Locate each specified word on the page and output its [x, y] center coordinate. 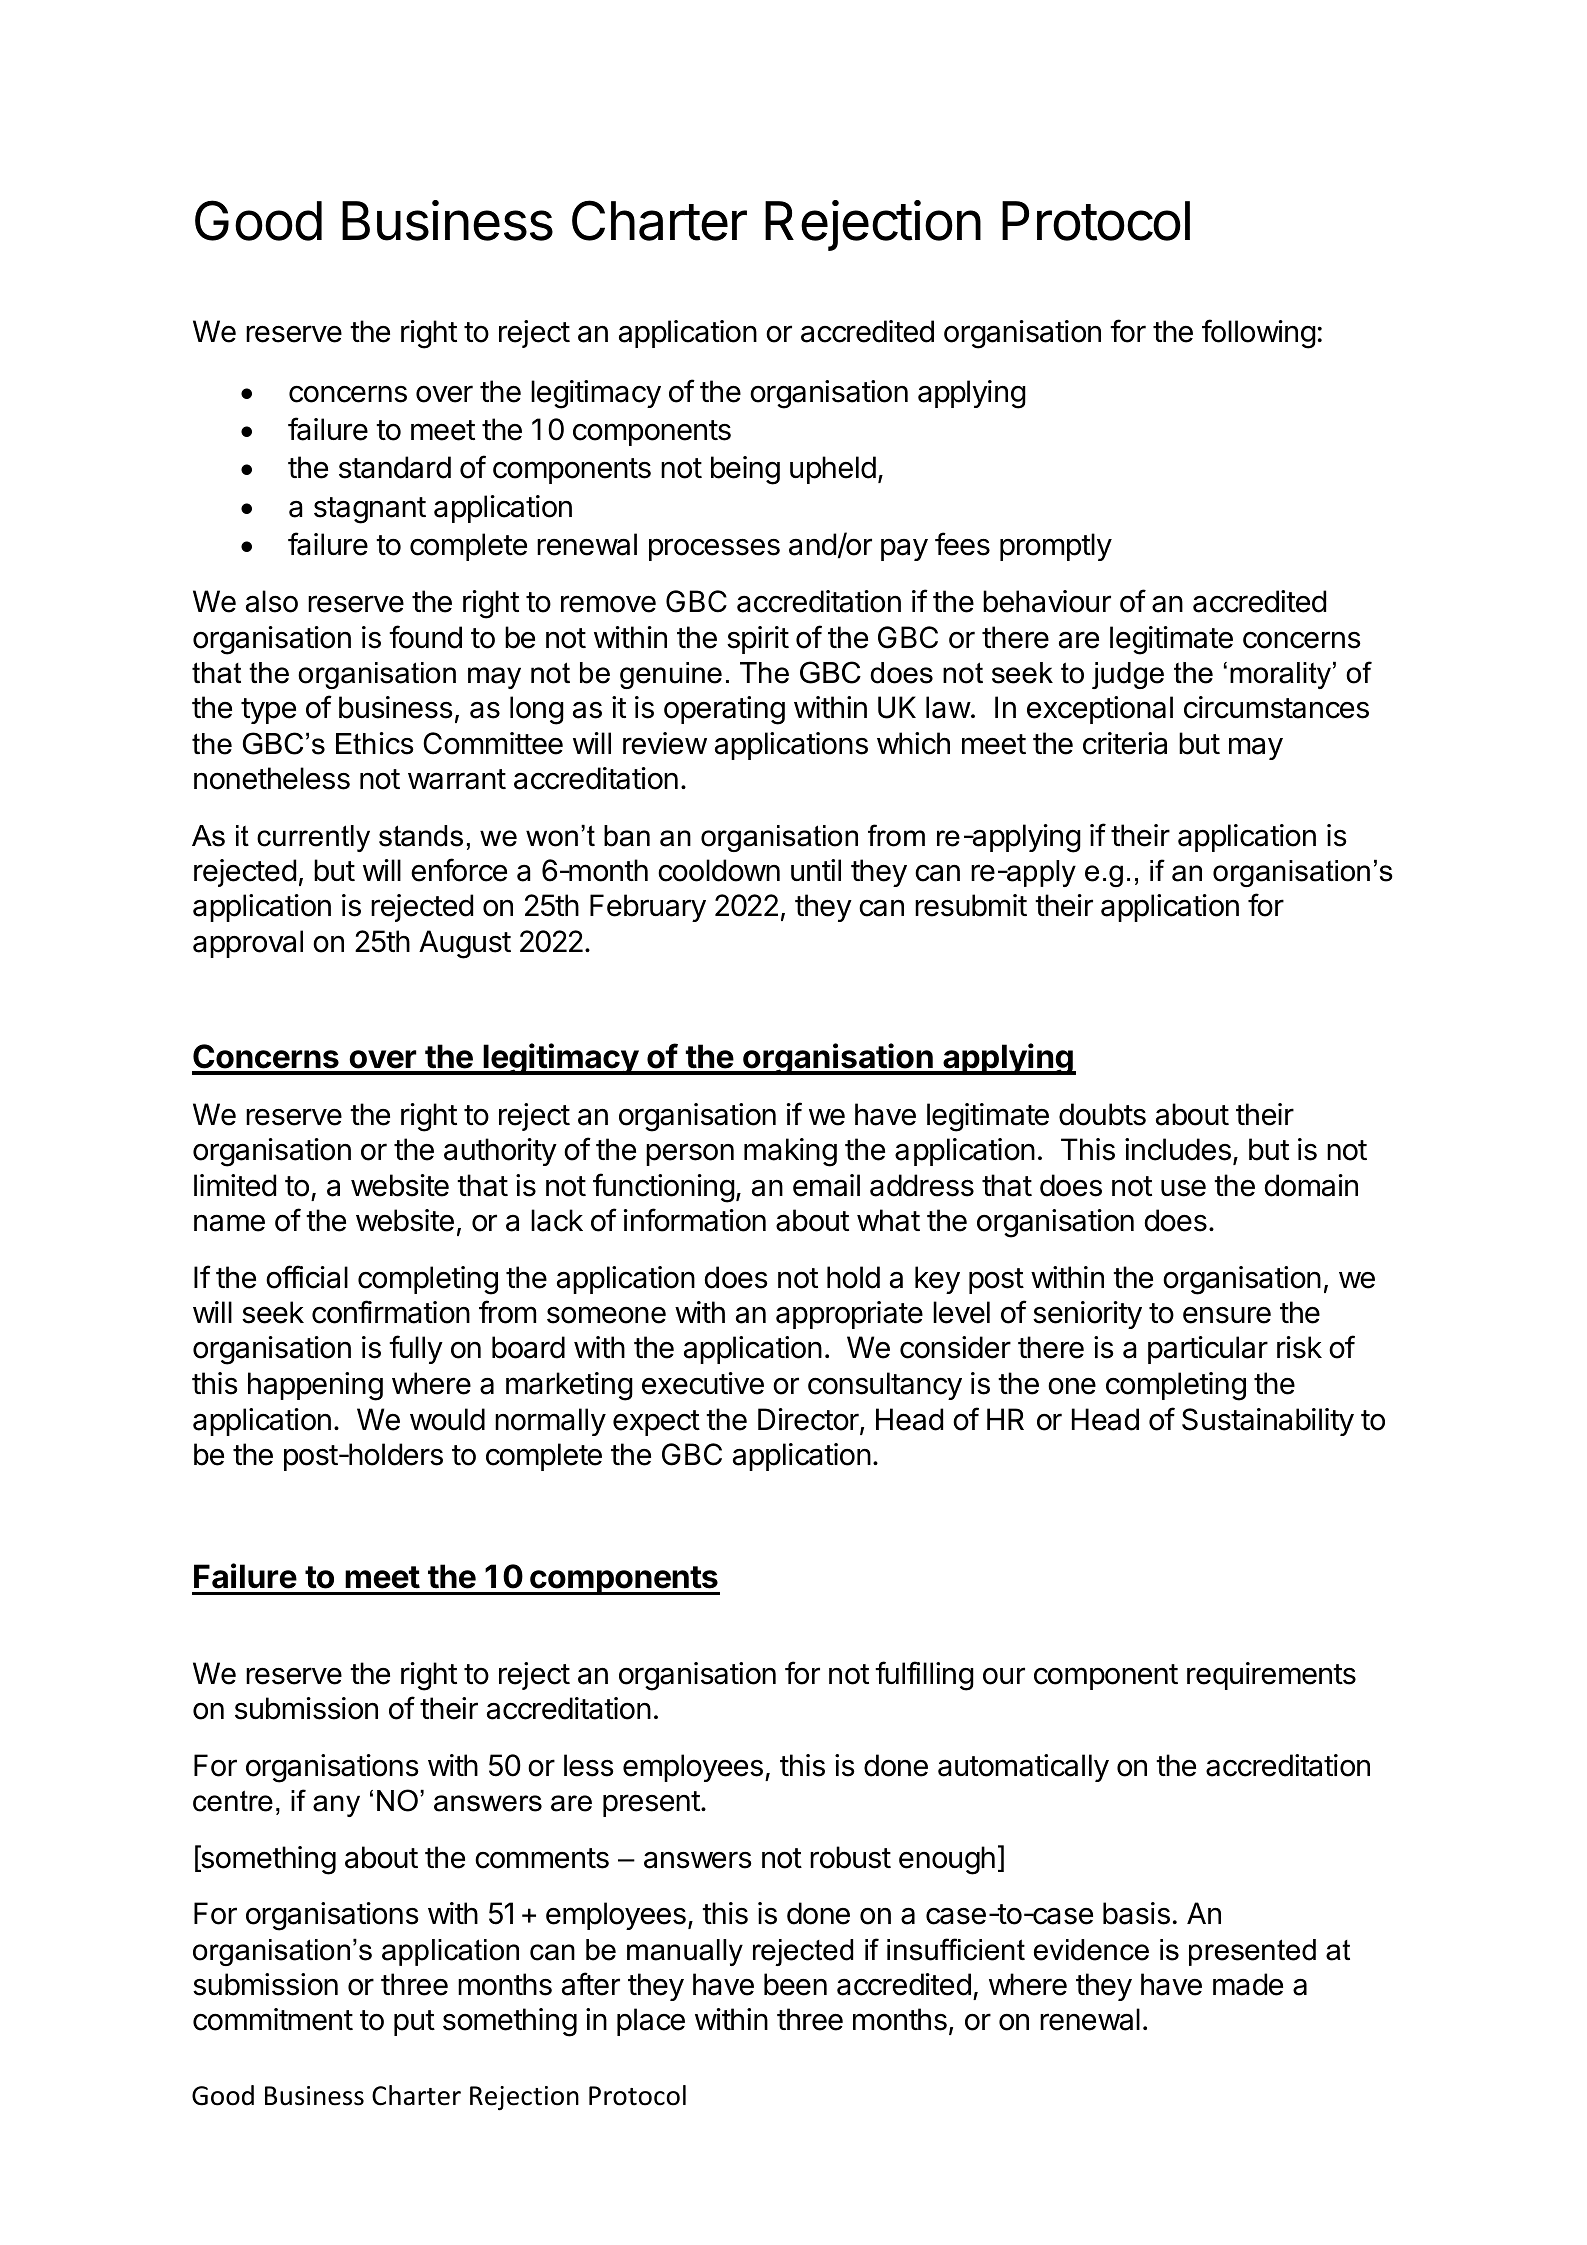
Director [809, 1420]
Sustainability [1268, 1422]
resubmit [971, 905]
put [414, 2023]
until [816, 870]
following [1259, 334]
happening [315, 1386]
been [795, 1984]
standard [395, 467]
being [745, 470]
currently [313, 838]
